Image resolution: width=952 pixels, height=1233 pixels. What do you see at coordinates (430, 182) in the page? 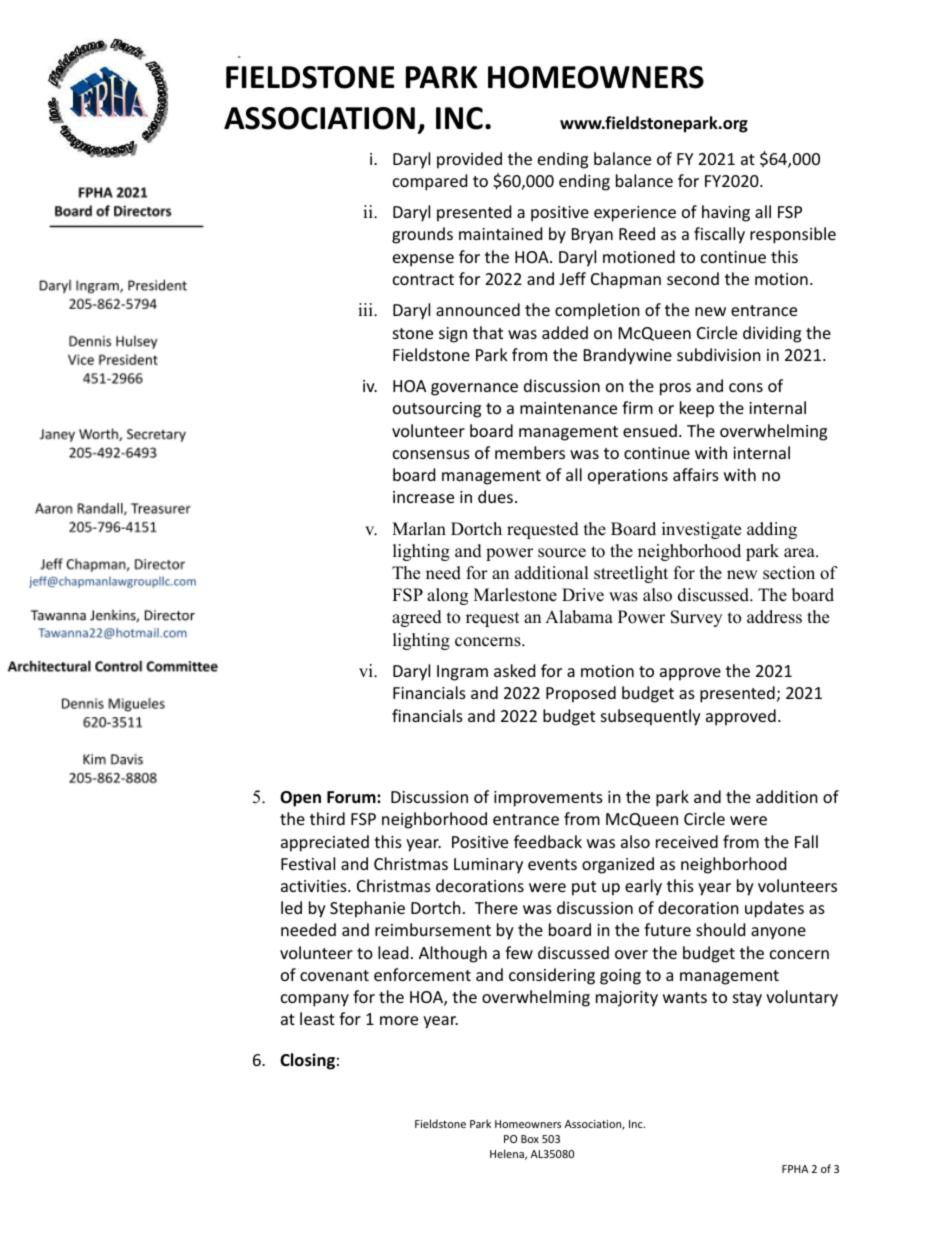
I see `compared` at bounding box center [430, 182].
